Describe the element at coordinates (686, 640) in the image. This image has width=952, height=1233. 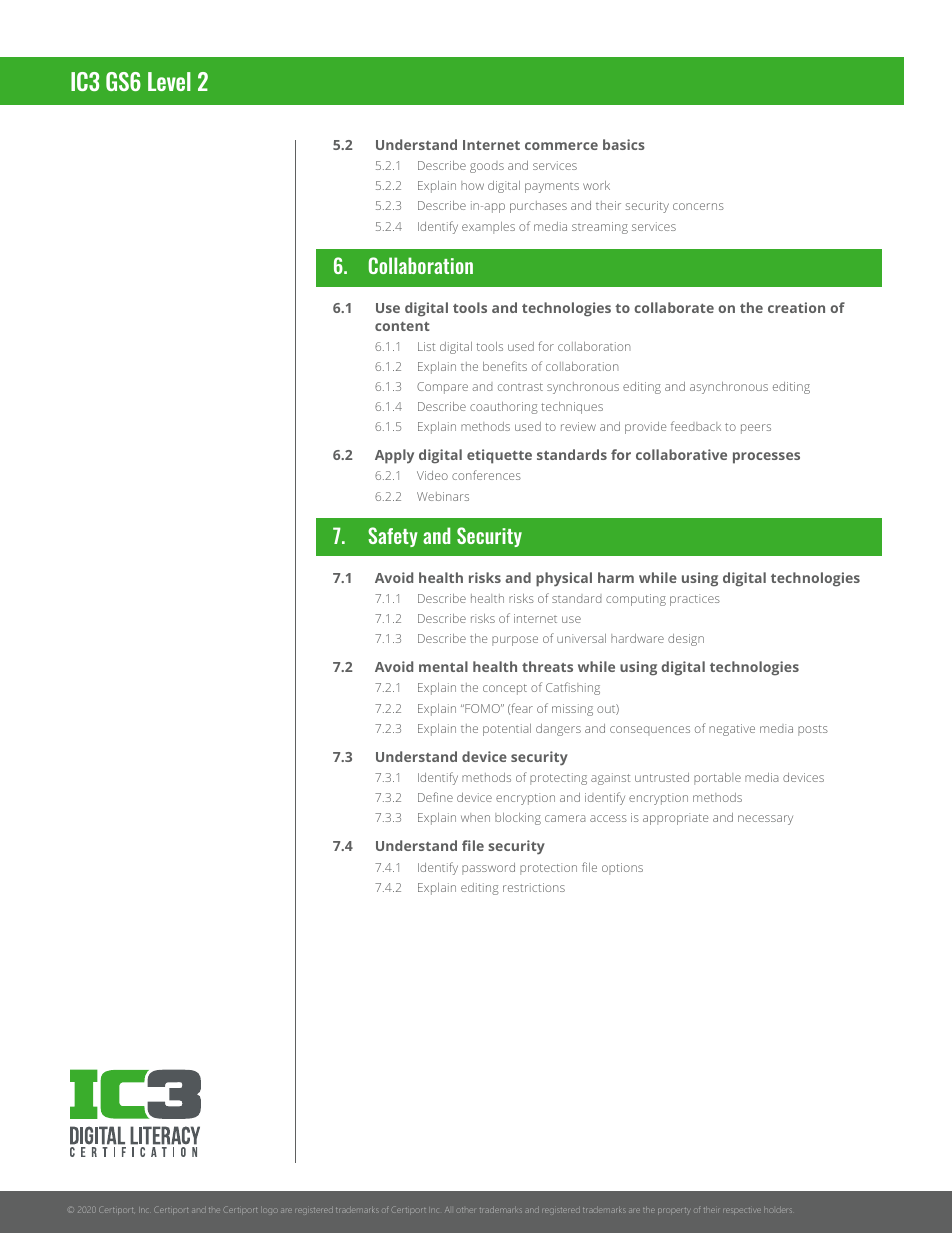
I see `design` at that location.
